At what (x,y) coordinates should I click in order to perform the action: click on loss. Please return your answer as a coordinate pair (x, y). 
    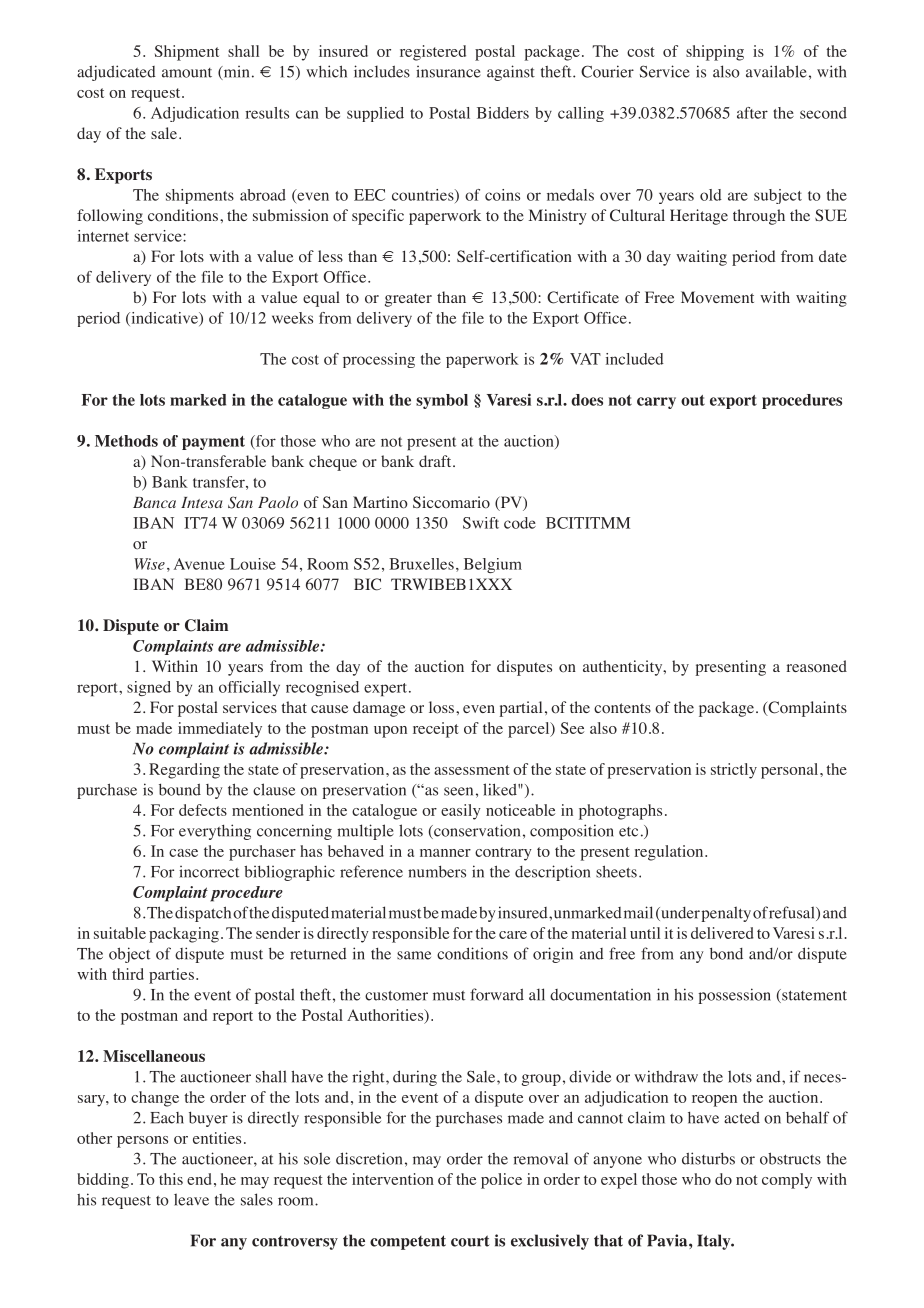
    Looking at the image, I should click on (443, 707).
